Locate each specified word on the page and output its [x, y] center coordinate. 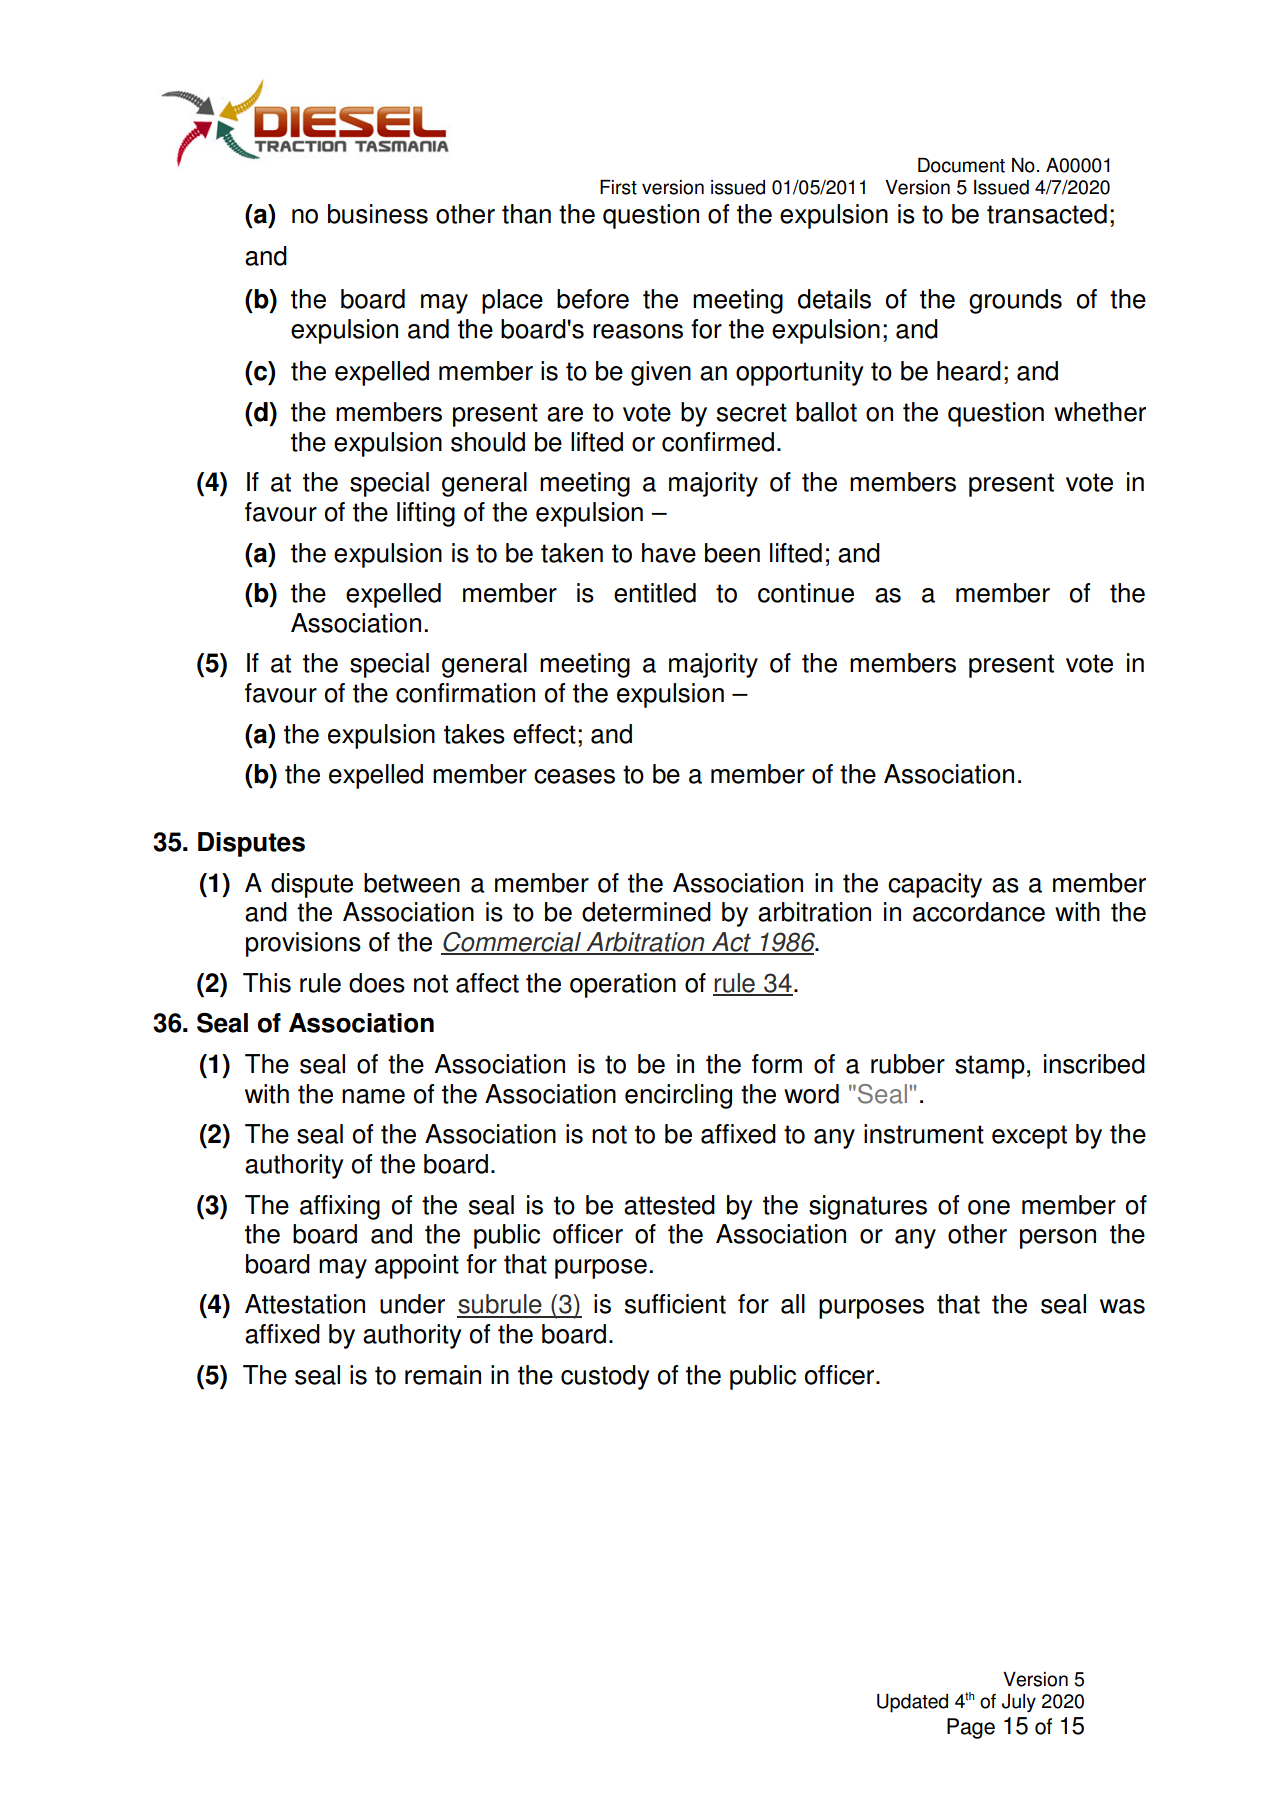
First [618, 187]
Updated [912, 1703]
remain [443, 1375]
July [1019, 1703]
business [378, 214]
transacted [1047, 214]
